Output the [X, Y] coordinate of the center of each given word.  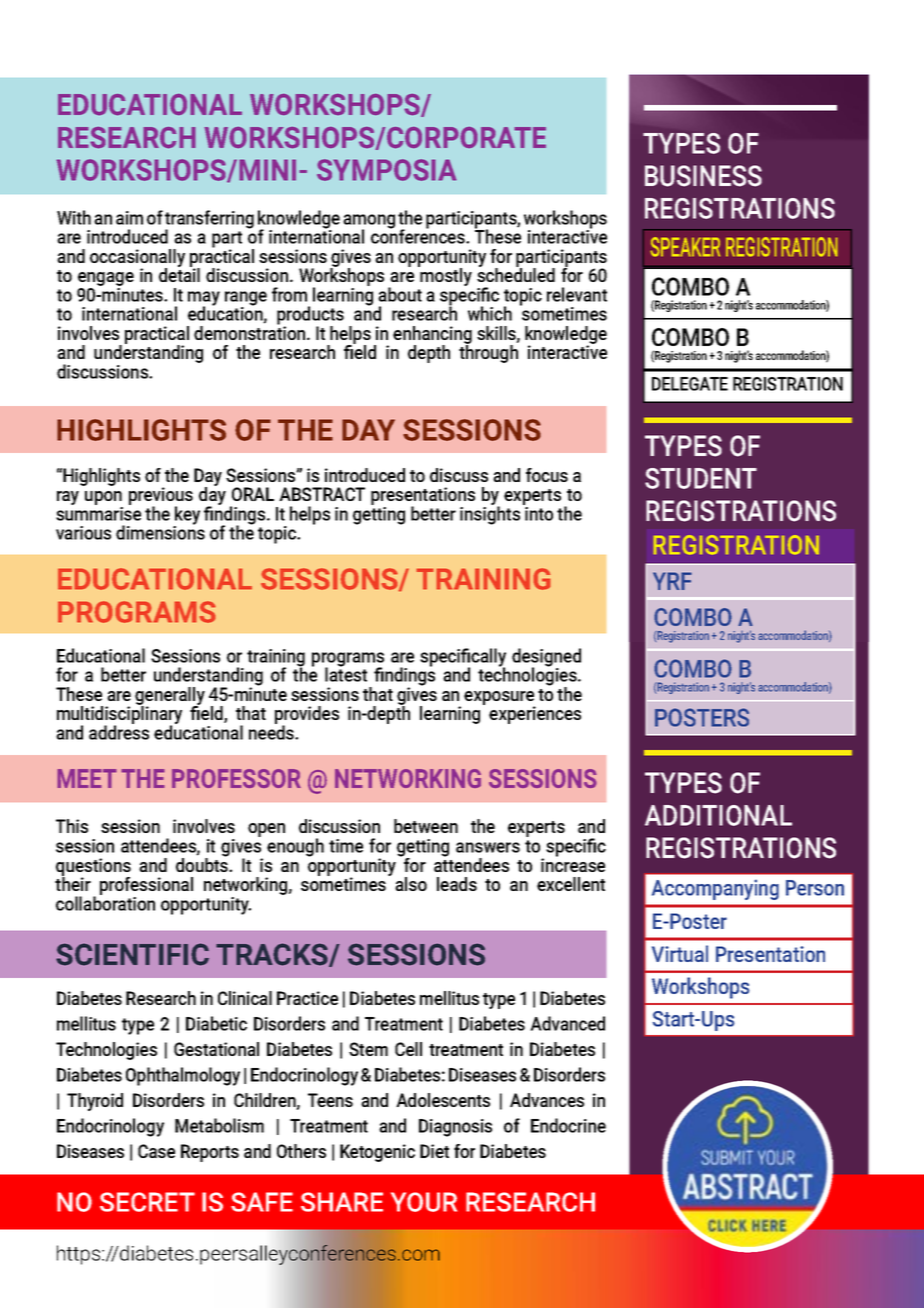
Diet [434, 1151]
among [369, 222]
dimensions [160, 531]
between [426, 826]
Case [156, 1151]
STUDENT [701, 478]
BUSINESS [703, 176]
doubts [203, 864]
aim [129, 218]
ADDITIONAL [718, 815]
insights [490, 514]
